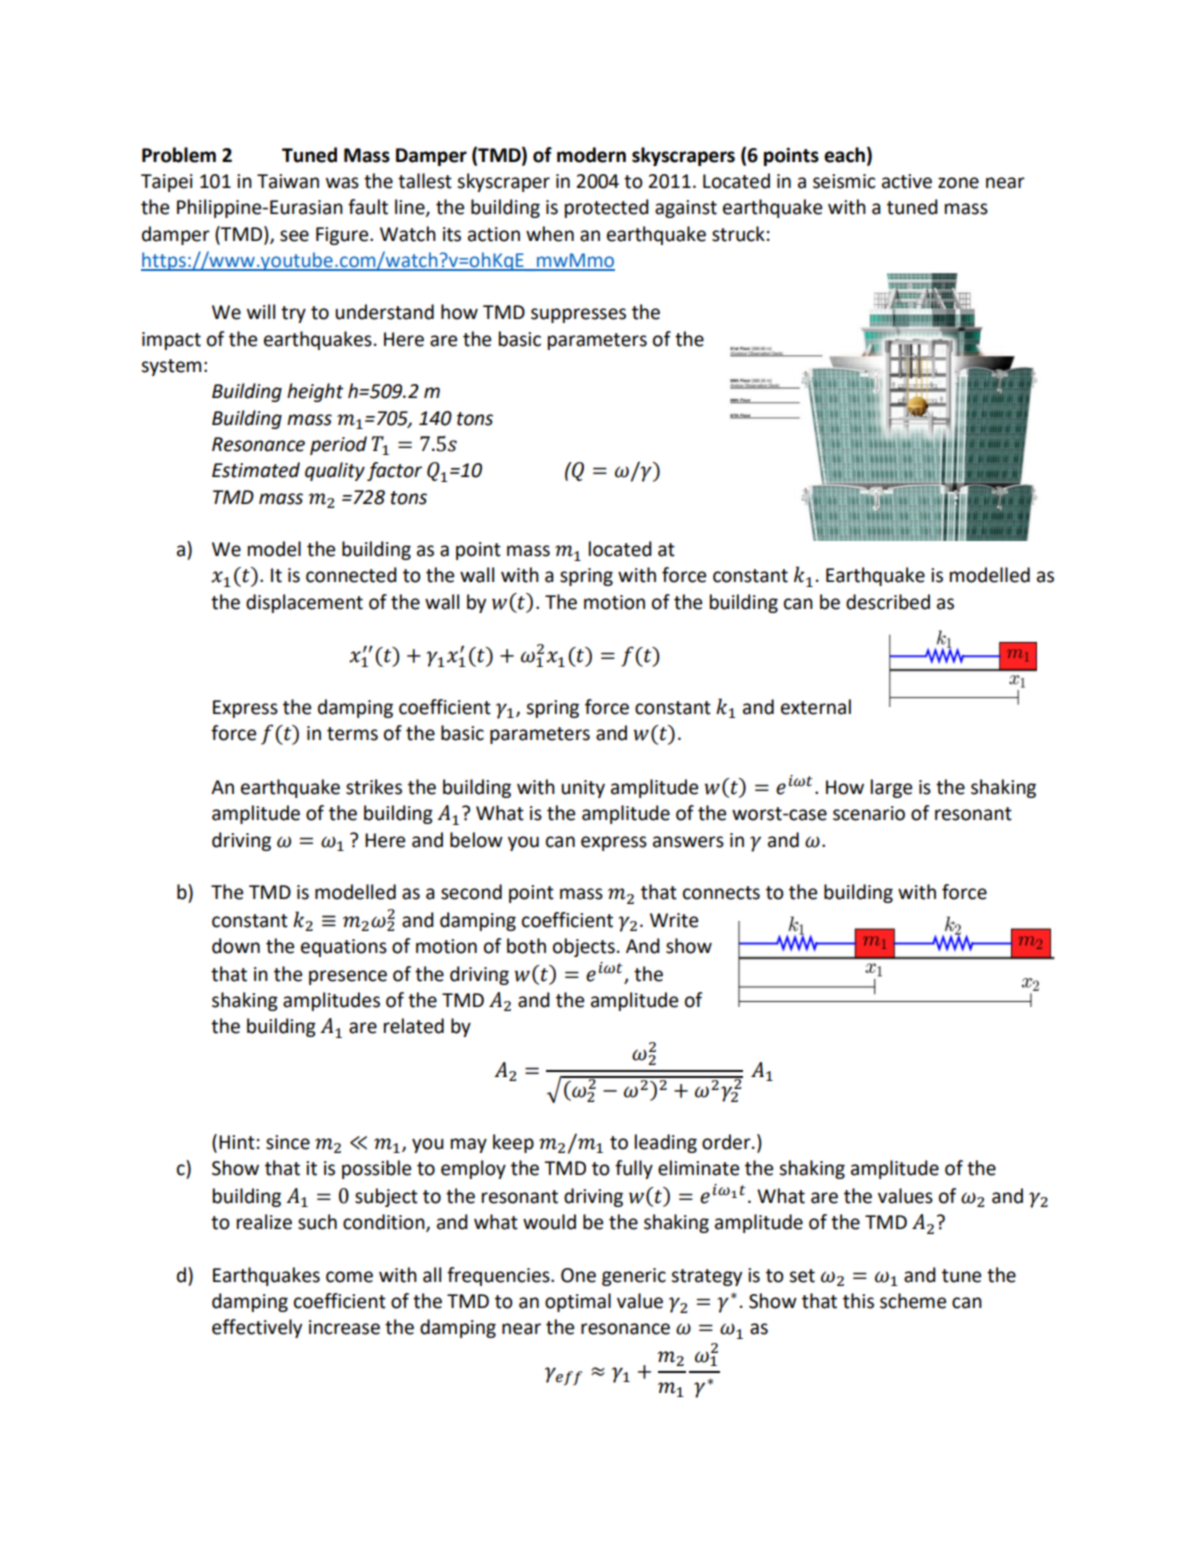 The height and width of the document is (1552, 1199). What do you see at coordinates (236, 946) in the document?
I see `down` at bounding box center [236, 946].
